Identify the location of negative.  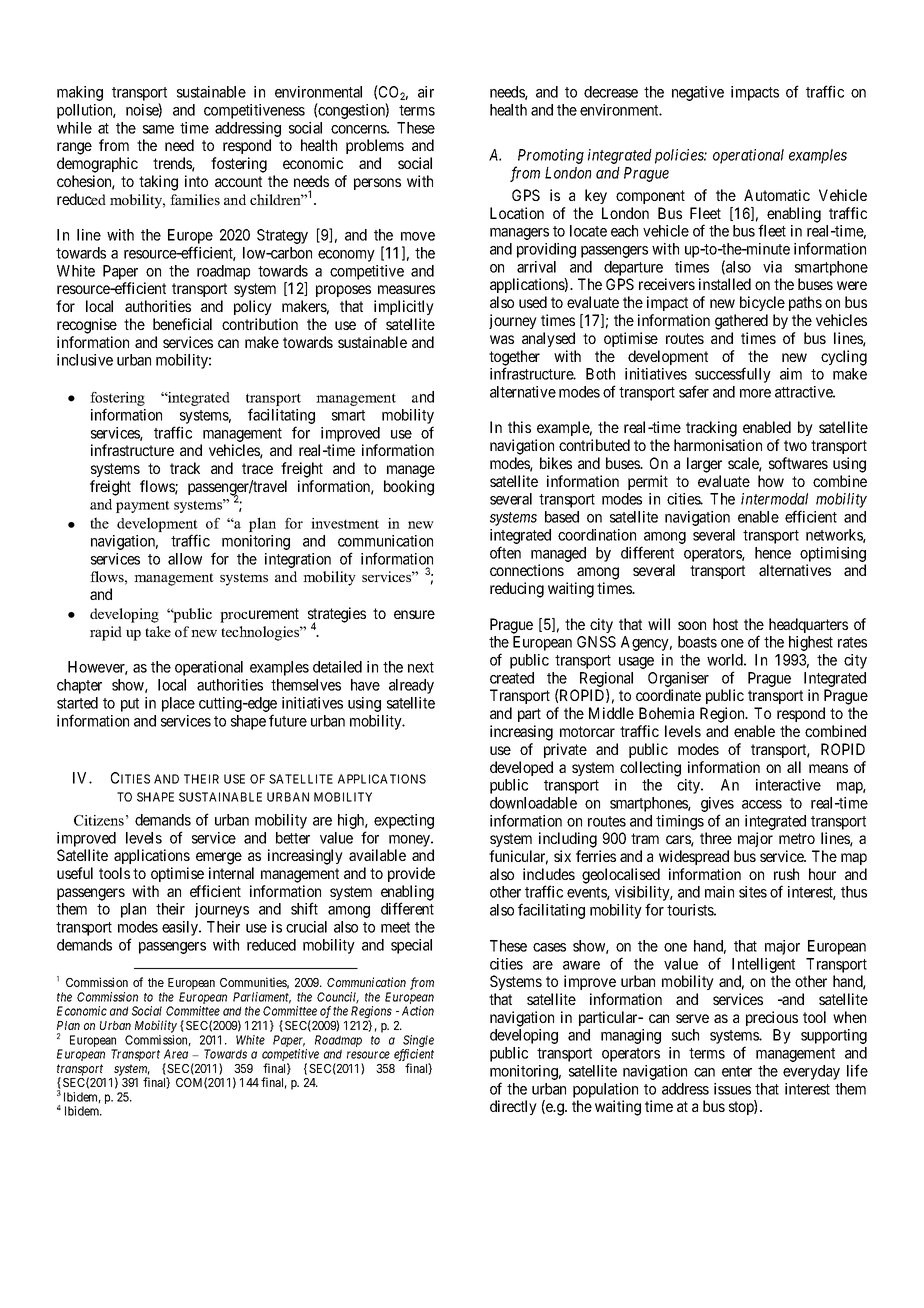
(698, 93).
